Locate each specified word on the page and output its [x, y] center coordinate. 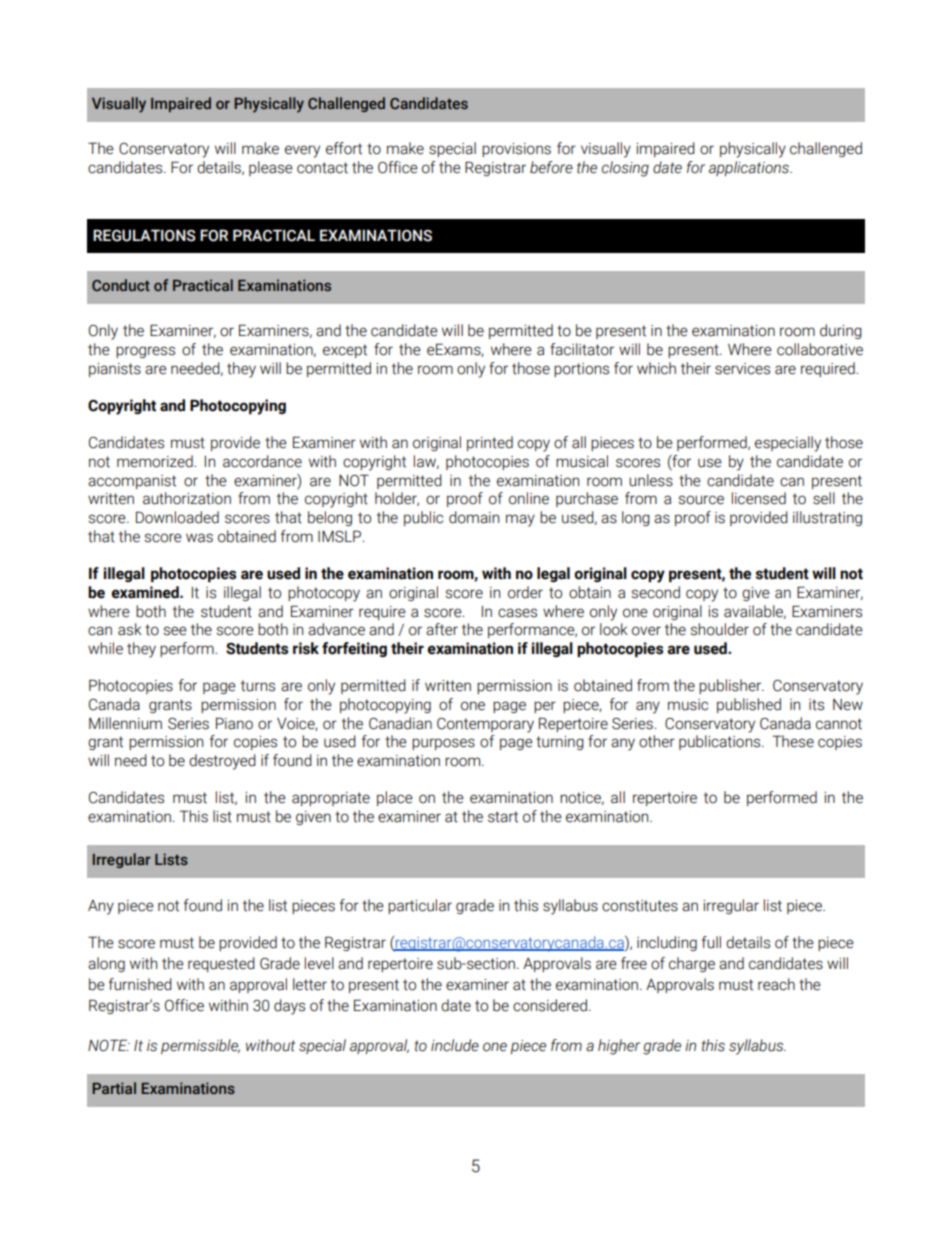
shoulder [719, 629]
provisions [516, 150]
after [442, 629]
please [271, 168]
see [175, 631]
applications [750, 168]
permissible [200, 1046]
